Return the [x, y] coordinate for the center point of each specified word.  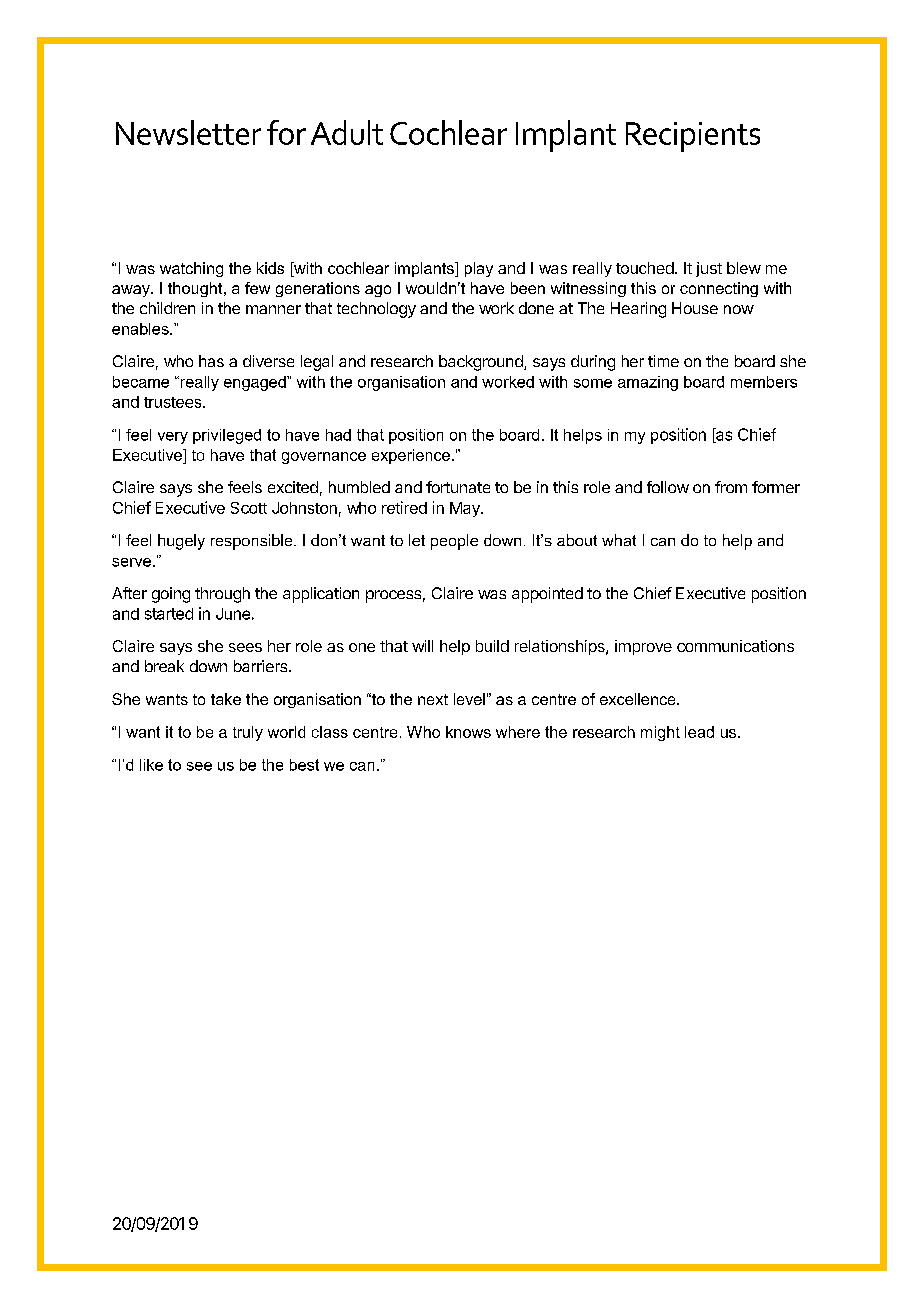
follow [668, 487]
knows [468, 732]
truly [248, 733]
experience [412, 456]
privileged [227, 436]
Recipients [693, 137]
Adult [347, 132]
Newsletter [188, 132]
